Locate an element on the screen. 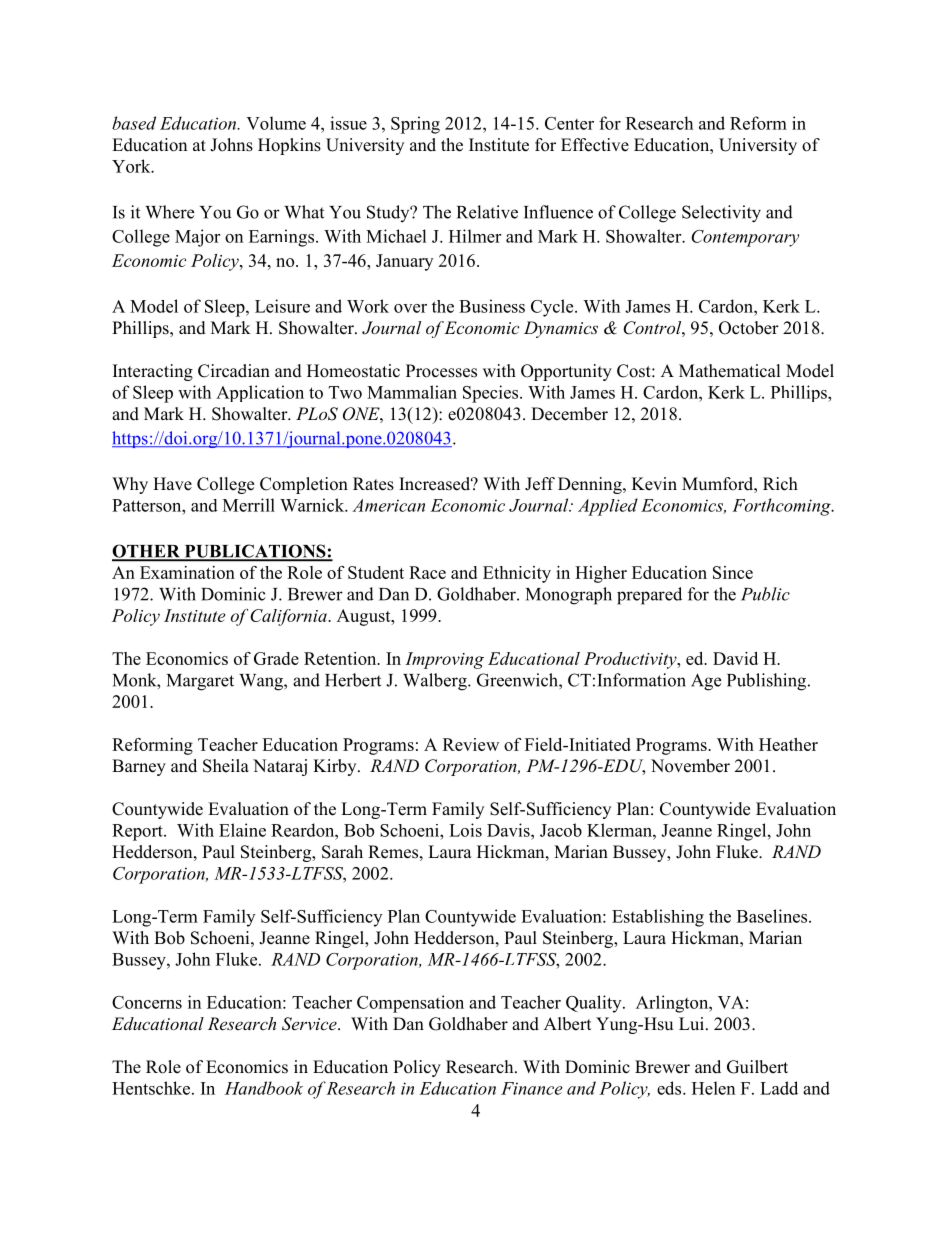 This screenshot has width=952, height=1233. Spring is located at coordinates (415, 125).
